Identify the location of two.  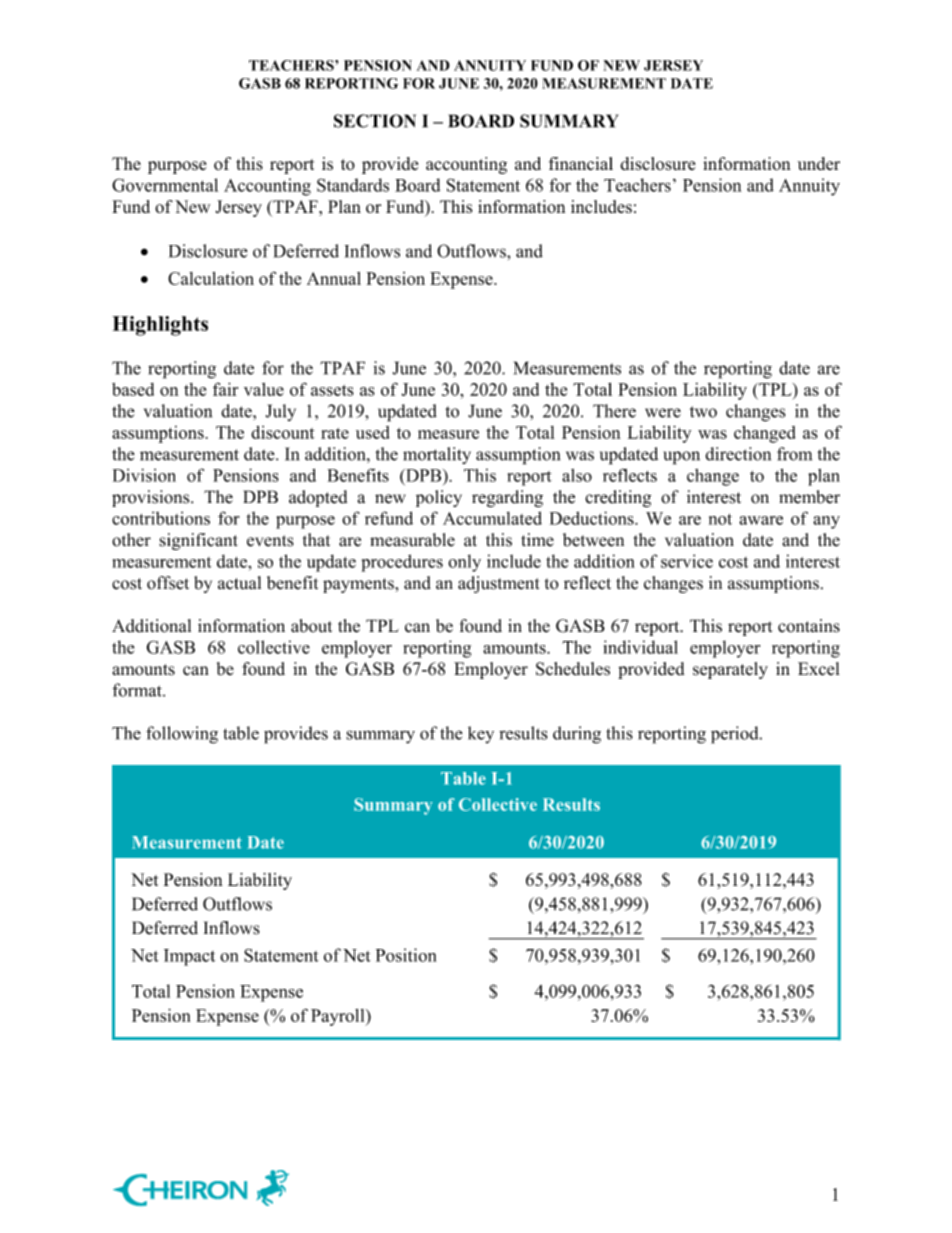
(703, 412).
